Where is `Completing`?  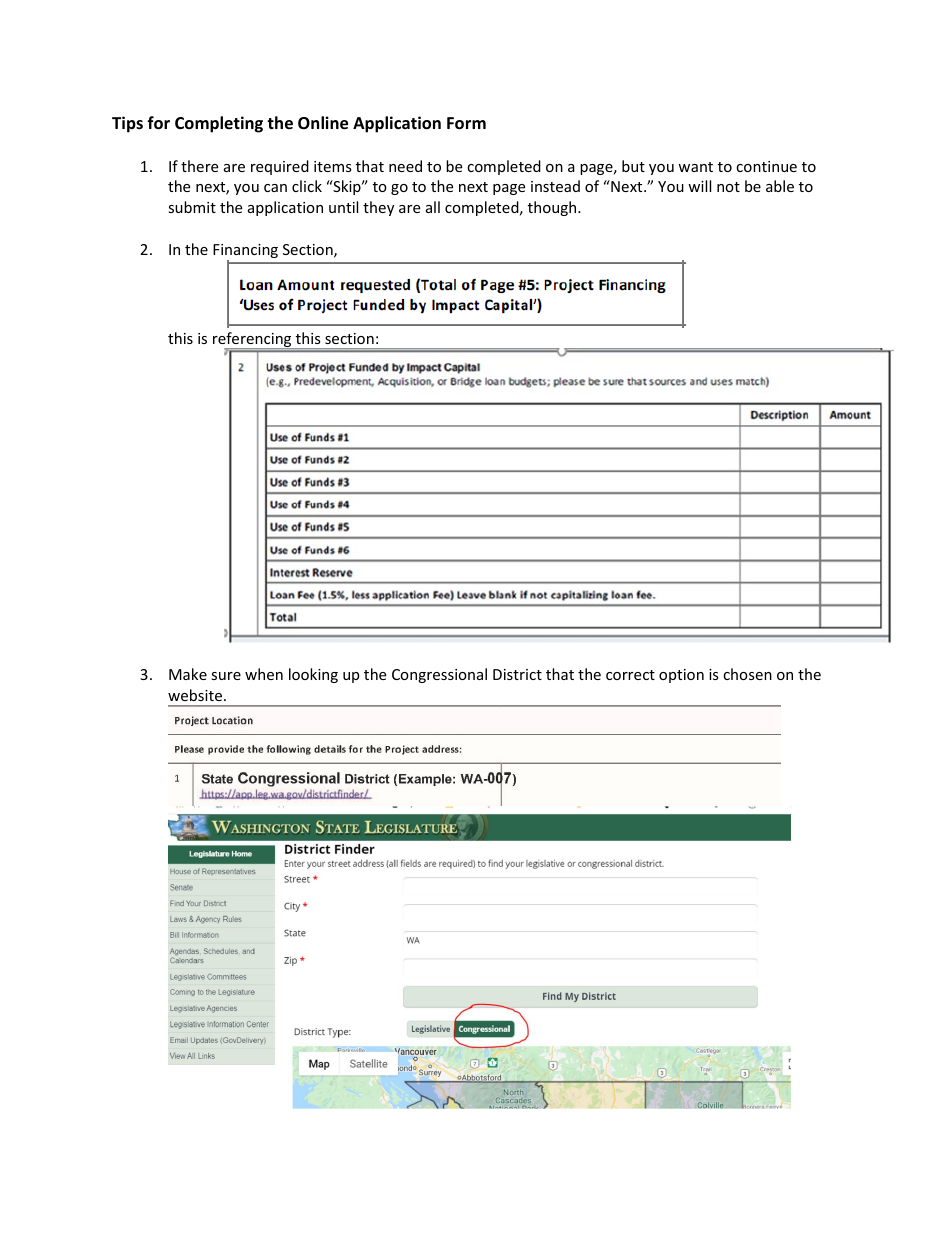
Completing is located at coordinates (219, 124).
